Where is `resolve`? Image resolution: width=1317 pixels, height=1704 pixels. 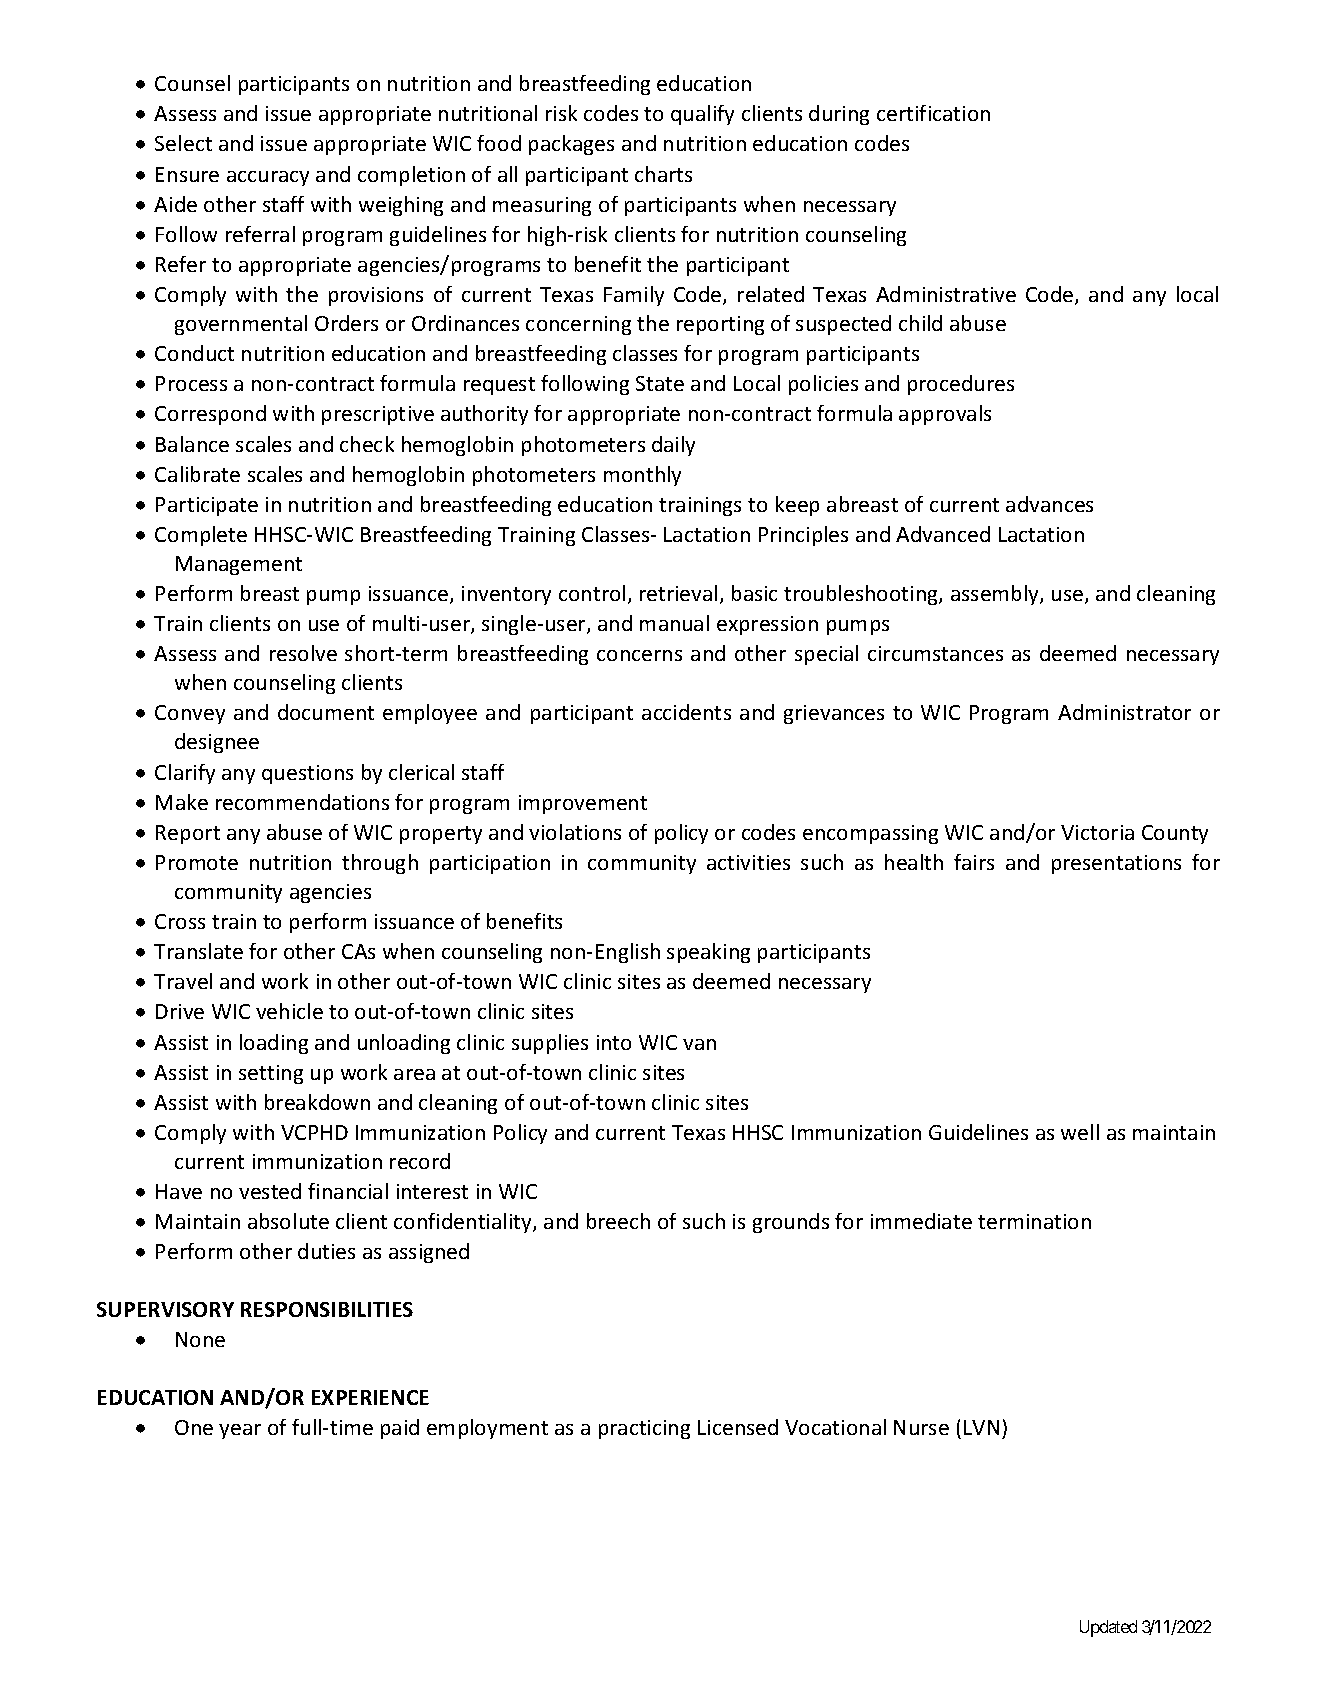 resolve is located at coordinates (303, 653).
